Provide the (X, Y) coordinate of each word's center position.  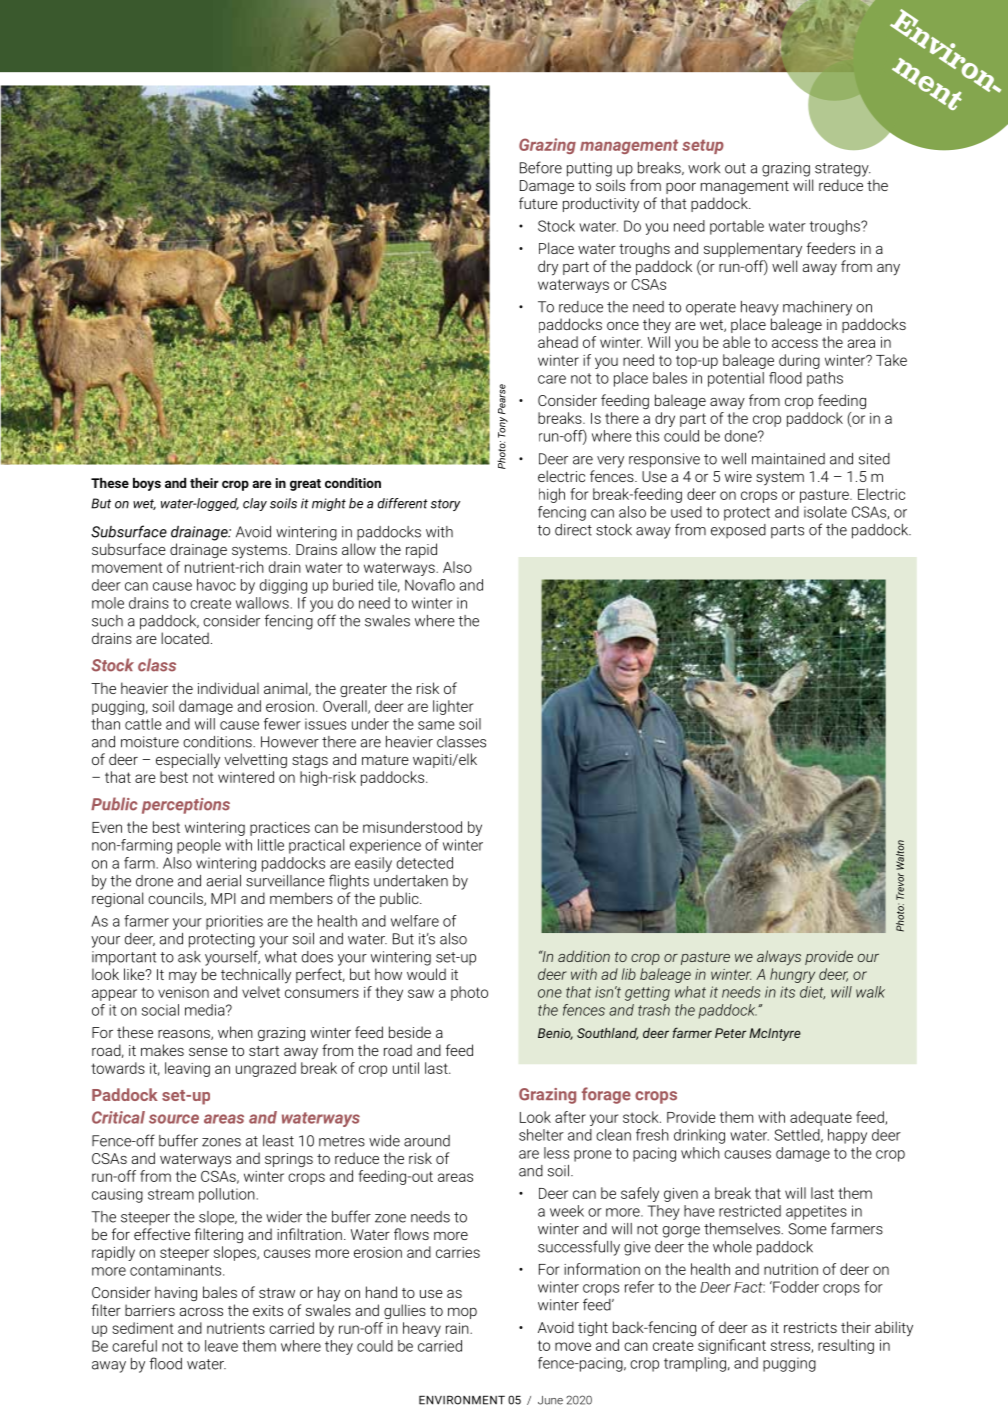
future (538, 203)
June (550, 1400)
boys (147, 484)
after (570, 1117)
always (779, 958)
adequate (821, 1118)
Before (541, 167)
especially (188, 761)
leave (221, 1346)
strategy (843, 170)
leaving (187, 1069)
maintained (788, 459)
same (436, 725)
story (445, 505)
